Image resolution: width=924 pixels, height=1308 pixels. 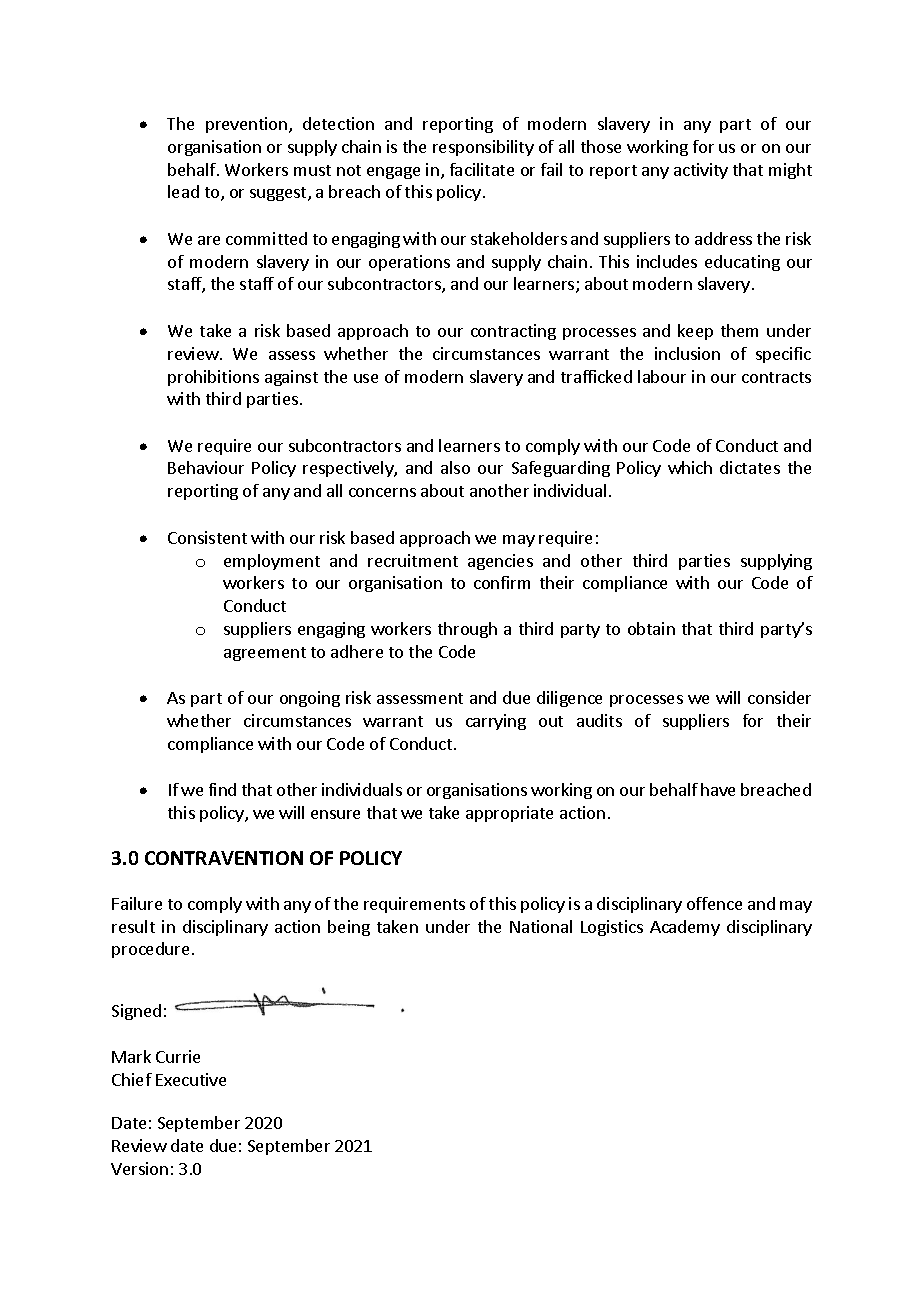 I want to click on Behaviour, so click(x=206, y=467).
